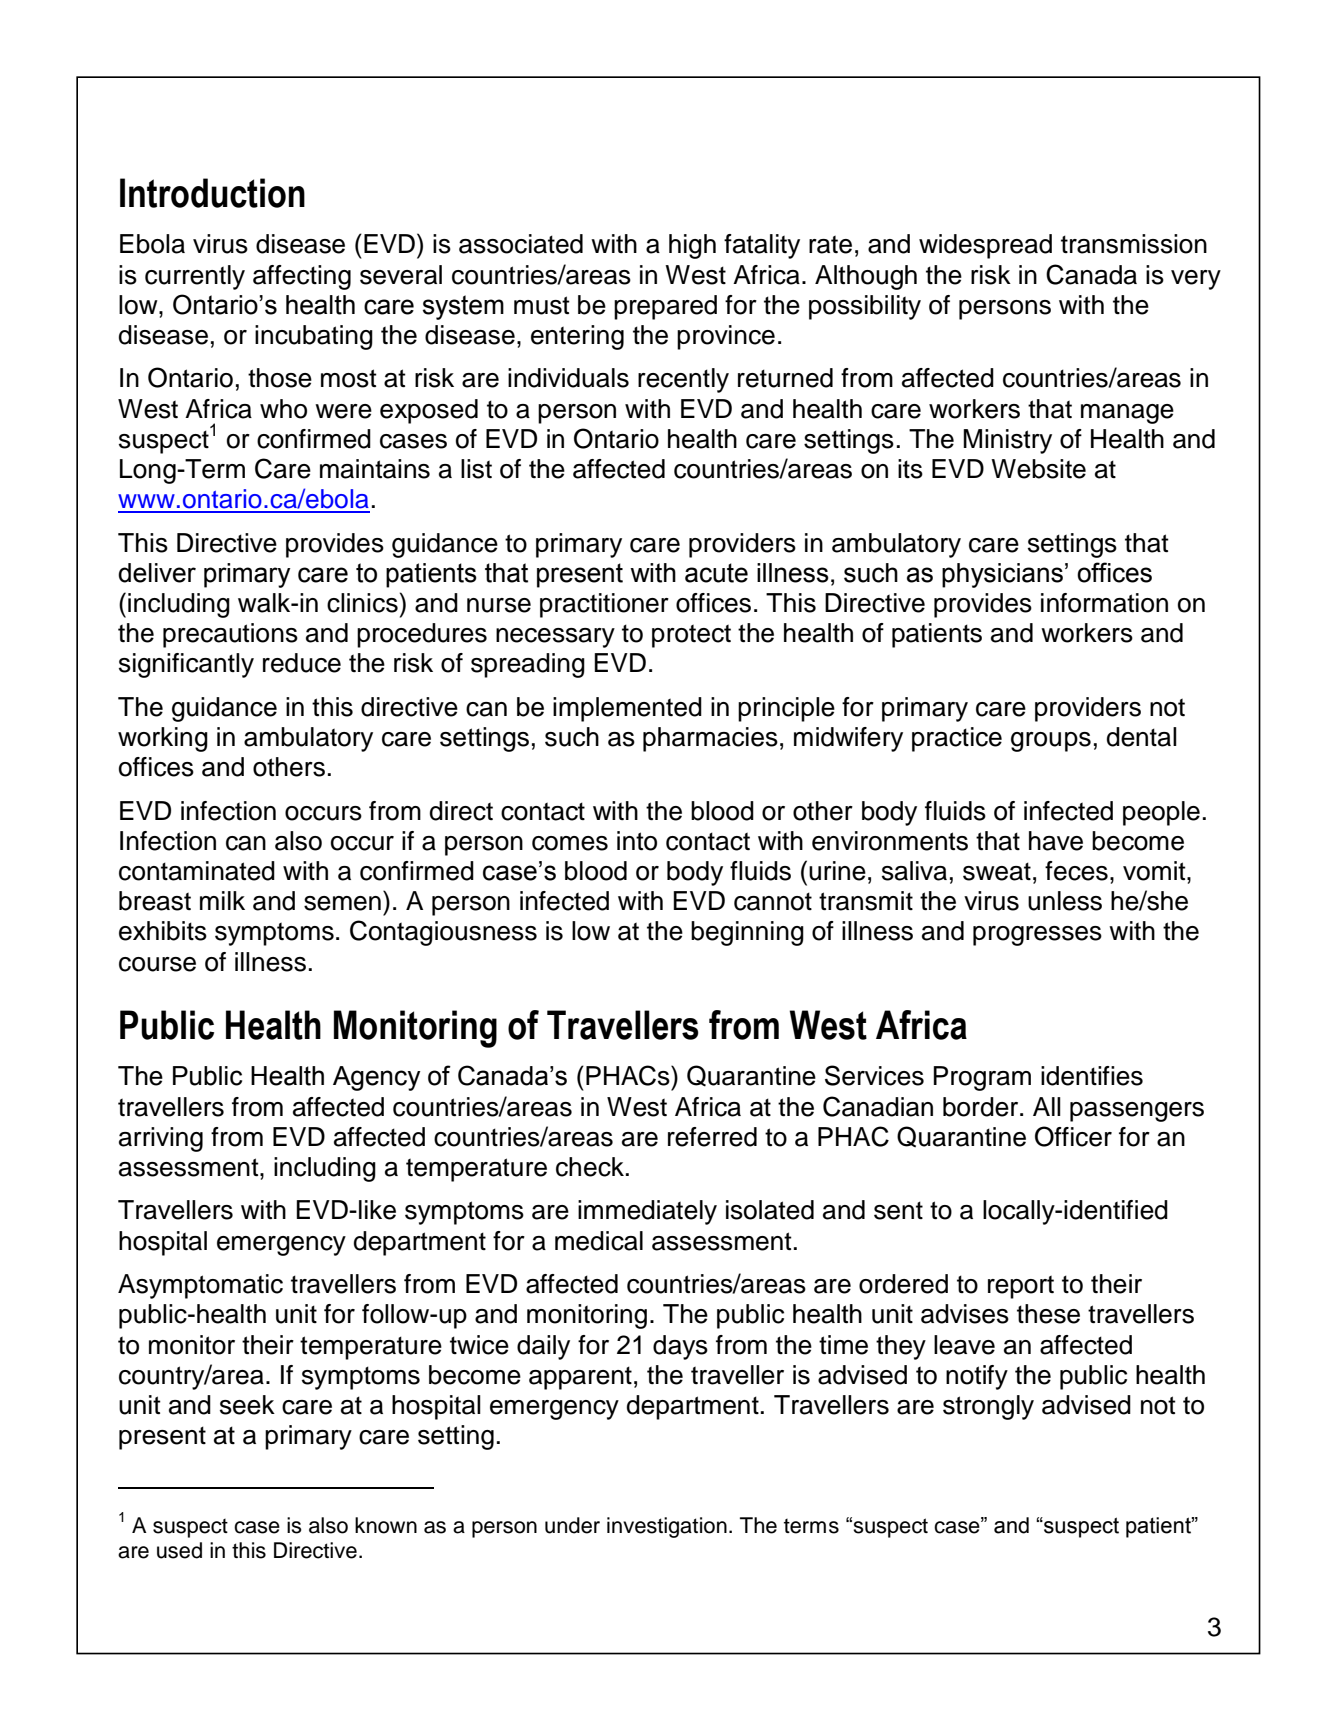 Image resolution: width=1340 pixels, height=1734 pixels. Describe the element at coordinates (1002, 575) in the screenshot. I see `physicians` at that location.
